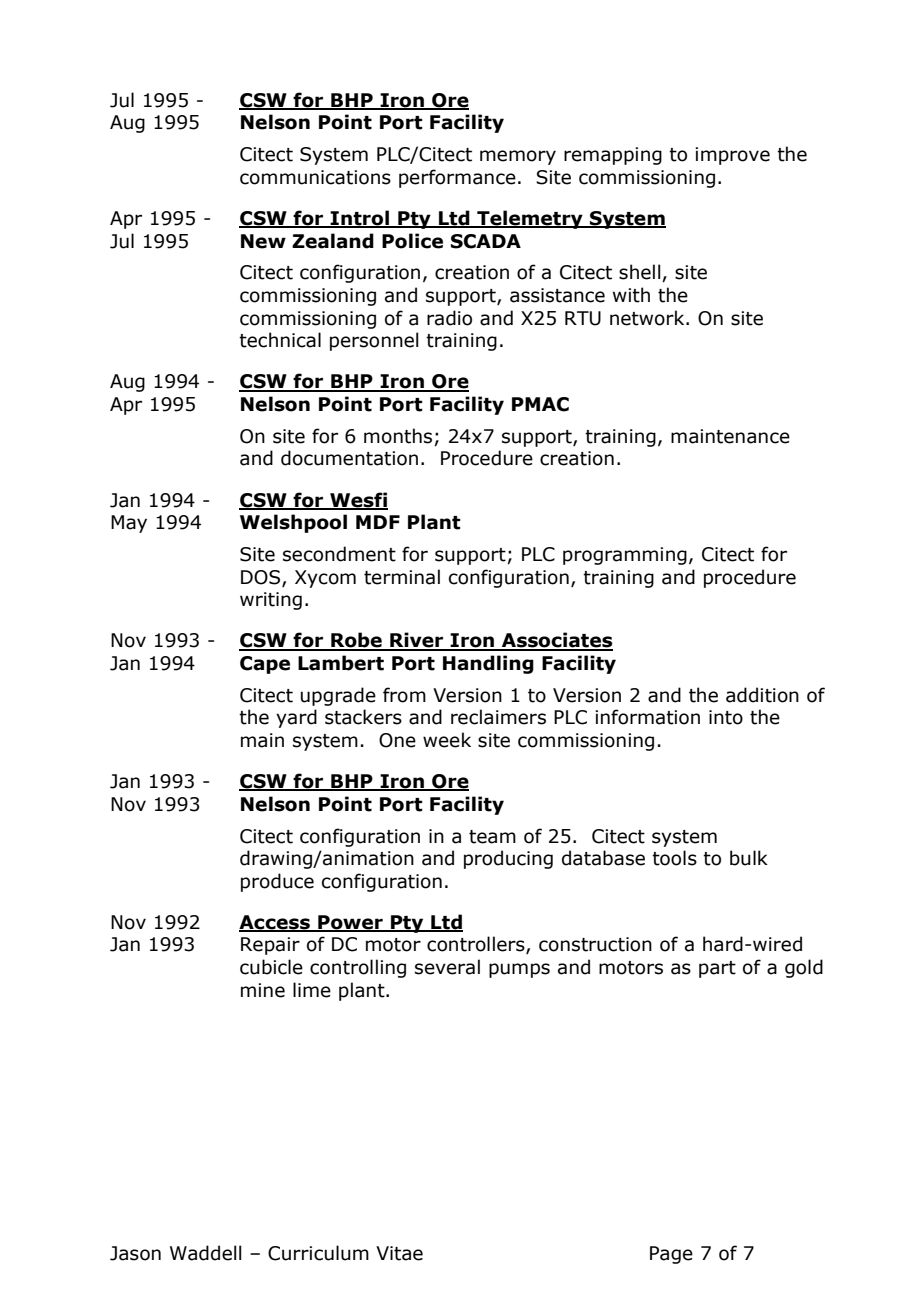  What do you see at coordinates (399, 1253) in the screenshot?
I see `Vitae` at bounding box center [399, 1253].
